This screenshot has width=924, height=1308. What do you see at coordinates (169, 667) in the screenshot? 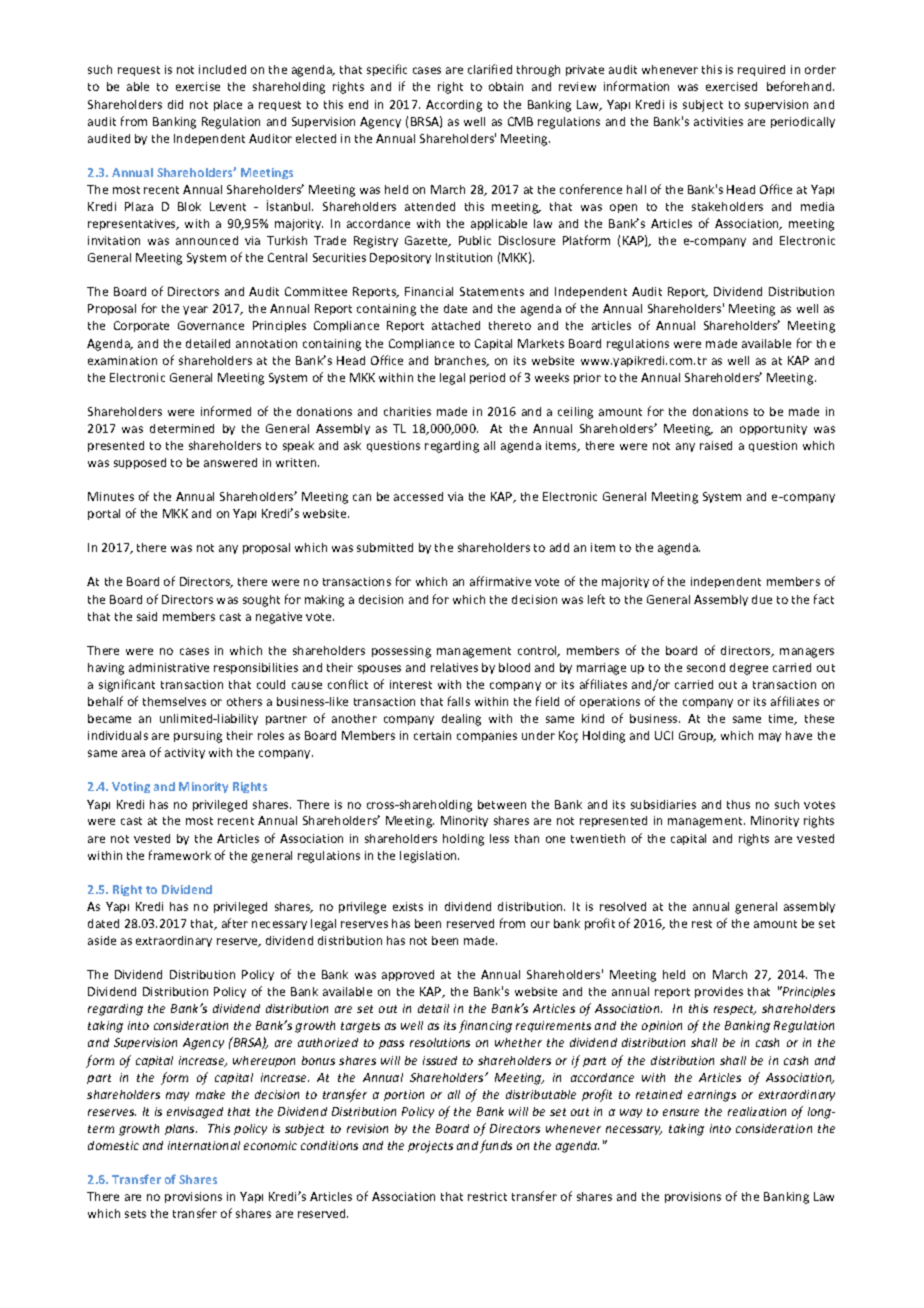
I see `administrative` at bounding box center [169, 667].
